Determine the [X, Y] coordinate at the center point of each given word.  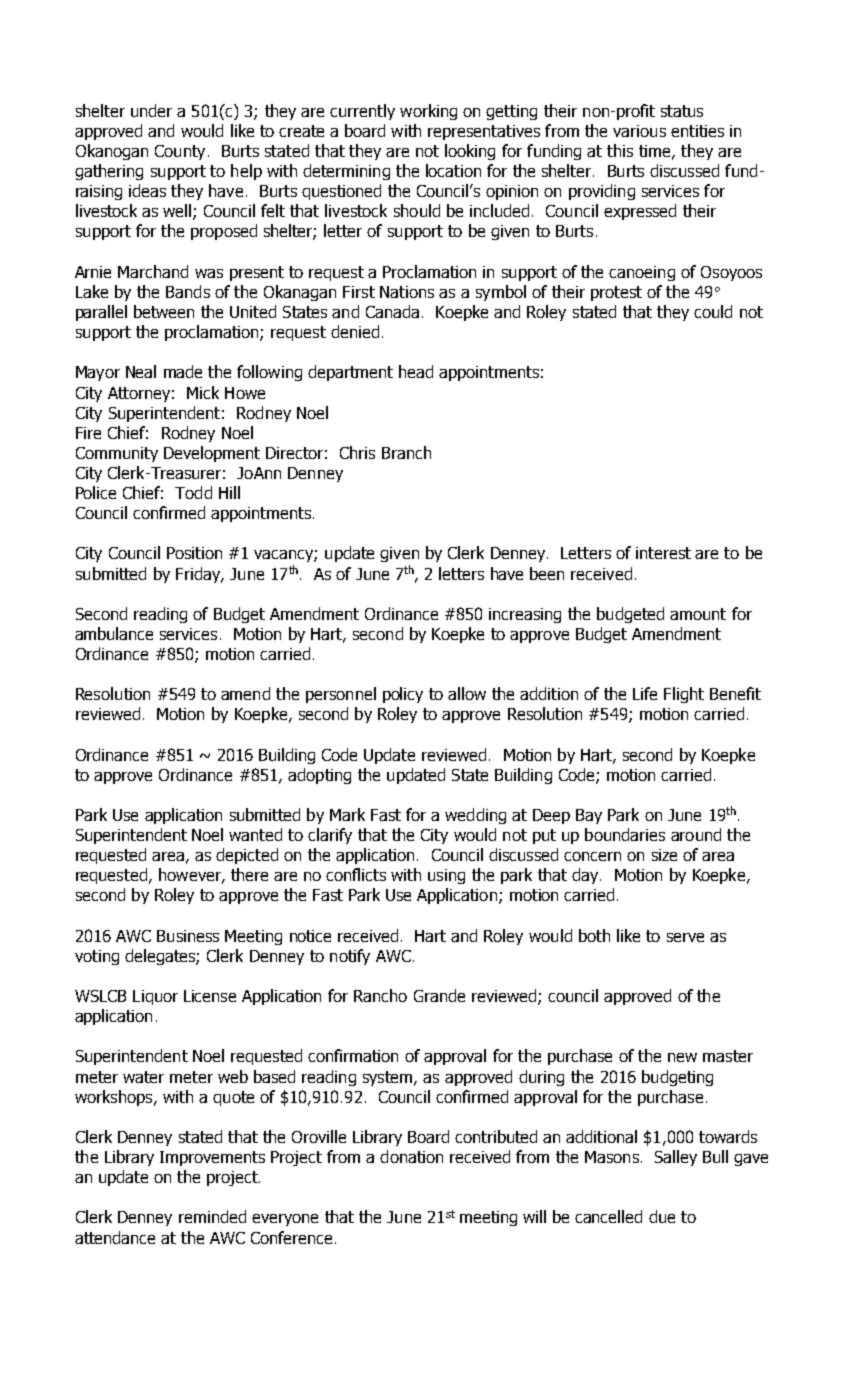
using [446, 876]
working [428, 112]
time [656, 152]
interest [663, 553]
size [664, 855]
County [180, 152]
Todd [193, 492]
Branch [406, 452]
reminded [212, 1216]
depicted [247, 856]
